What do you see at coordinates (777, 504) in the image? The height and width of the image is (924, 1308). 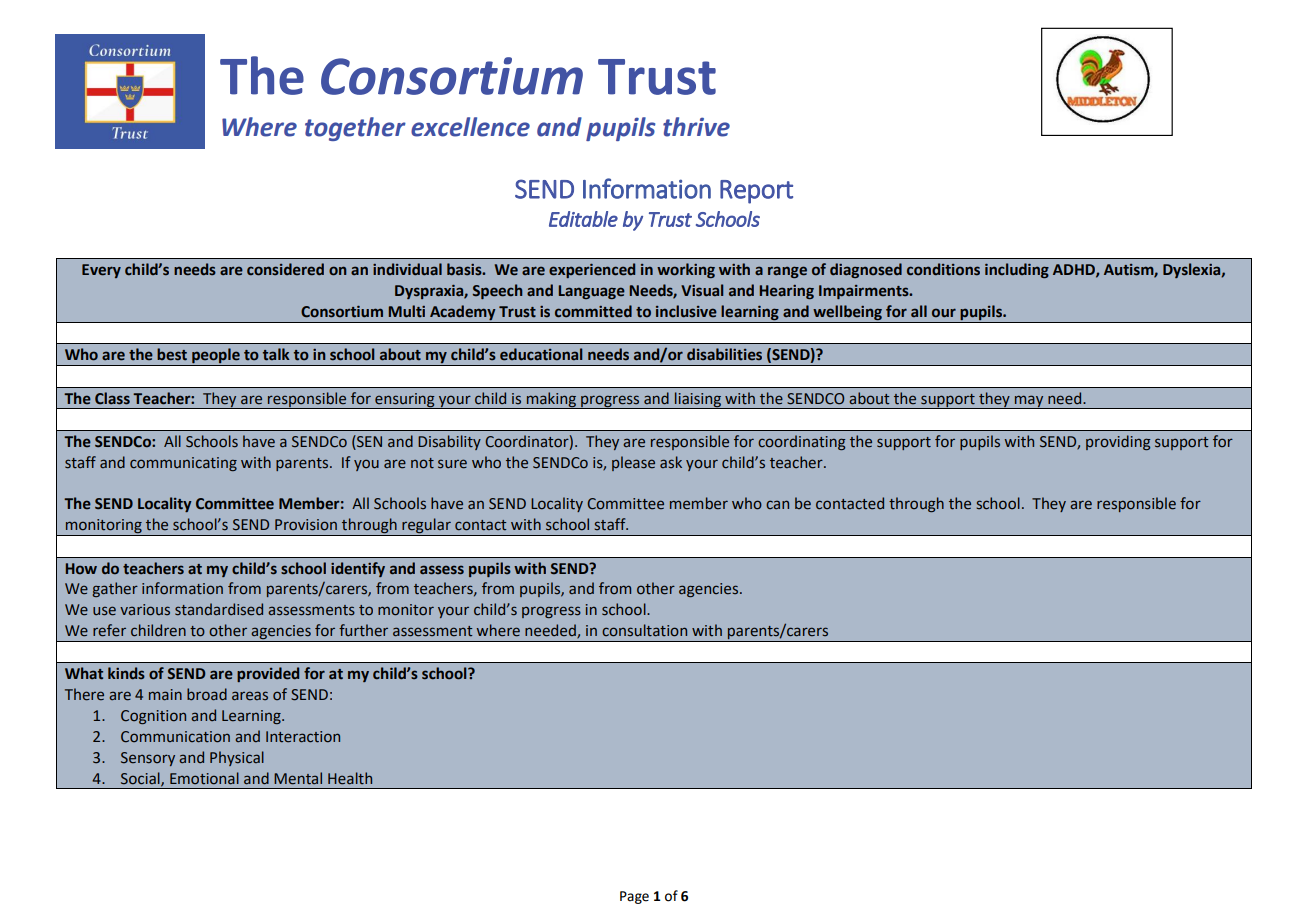 I see `can` at bounding box center [777, 504].
